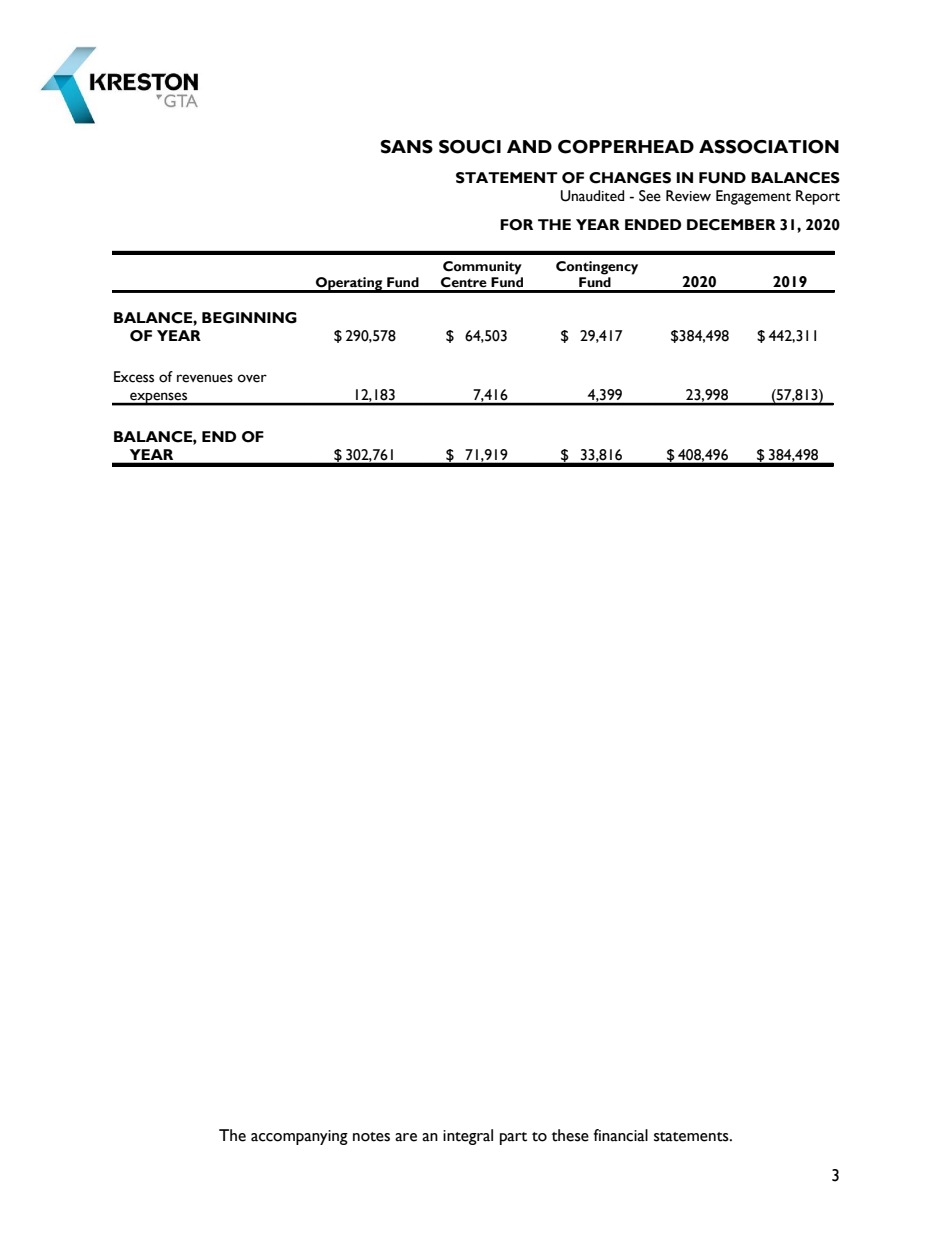 The image size is (952, 1233). I want to click on over, so click(252, 378).
